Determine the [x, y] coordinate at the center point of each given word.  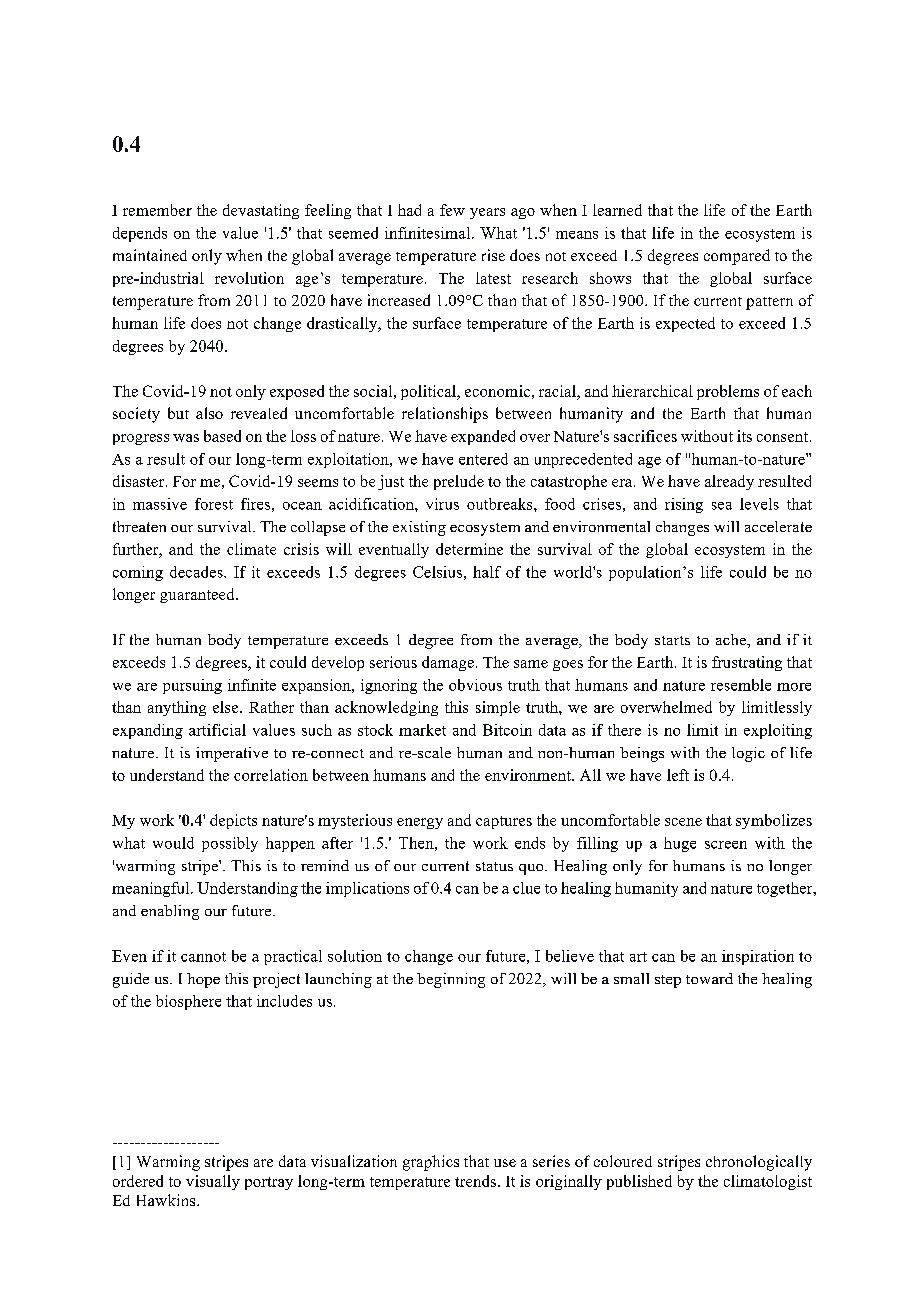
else [227, 707]
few [452, 210]
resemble [741, 685]
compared [737, 257]
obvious [475, 685]
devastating [261, 211]
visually [213, 1182]
